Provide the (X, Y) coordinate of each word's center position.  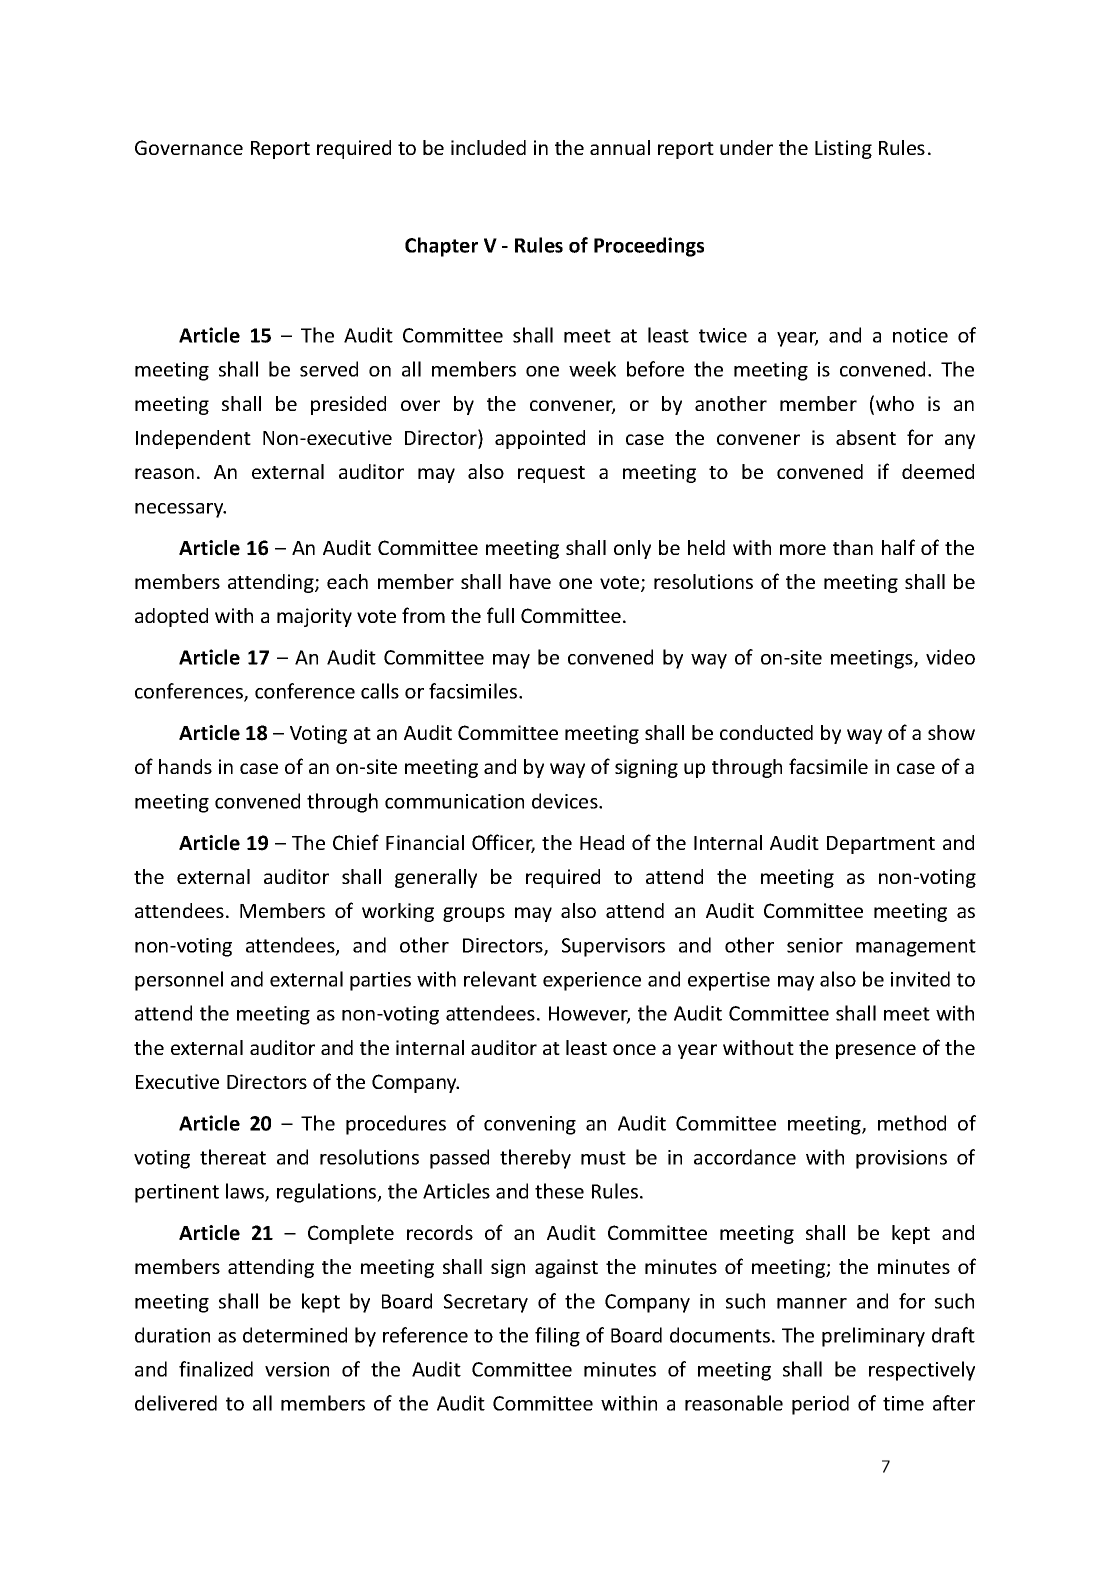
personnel (179, 981)
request (551, 474)
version (297, 1369)
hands (185, 766)
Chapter (441, 247)
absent (866, 437)
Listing (843, 149)
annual (620, 147)
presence (876, 1051)
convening (530, 1125)
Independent (193, 439)
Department (881, 845)
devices (566, 801)
